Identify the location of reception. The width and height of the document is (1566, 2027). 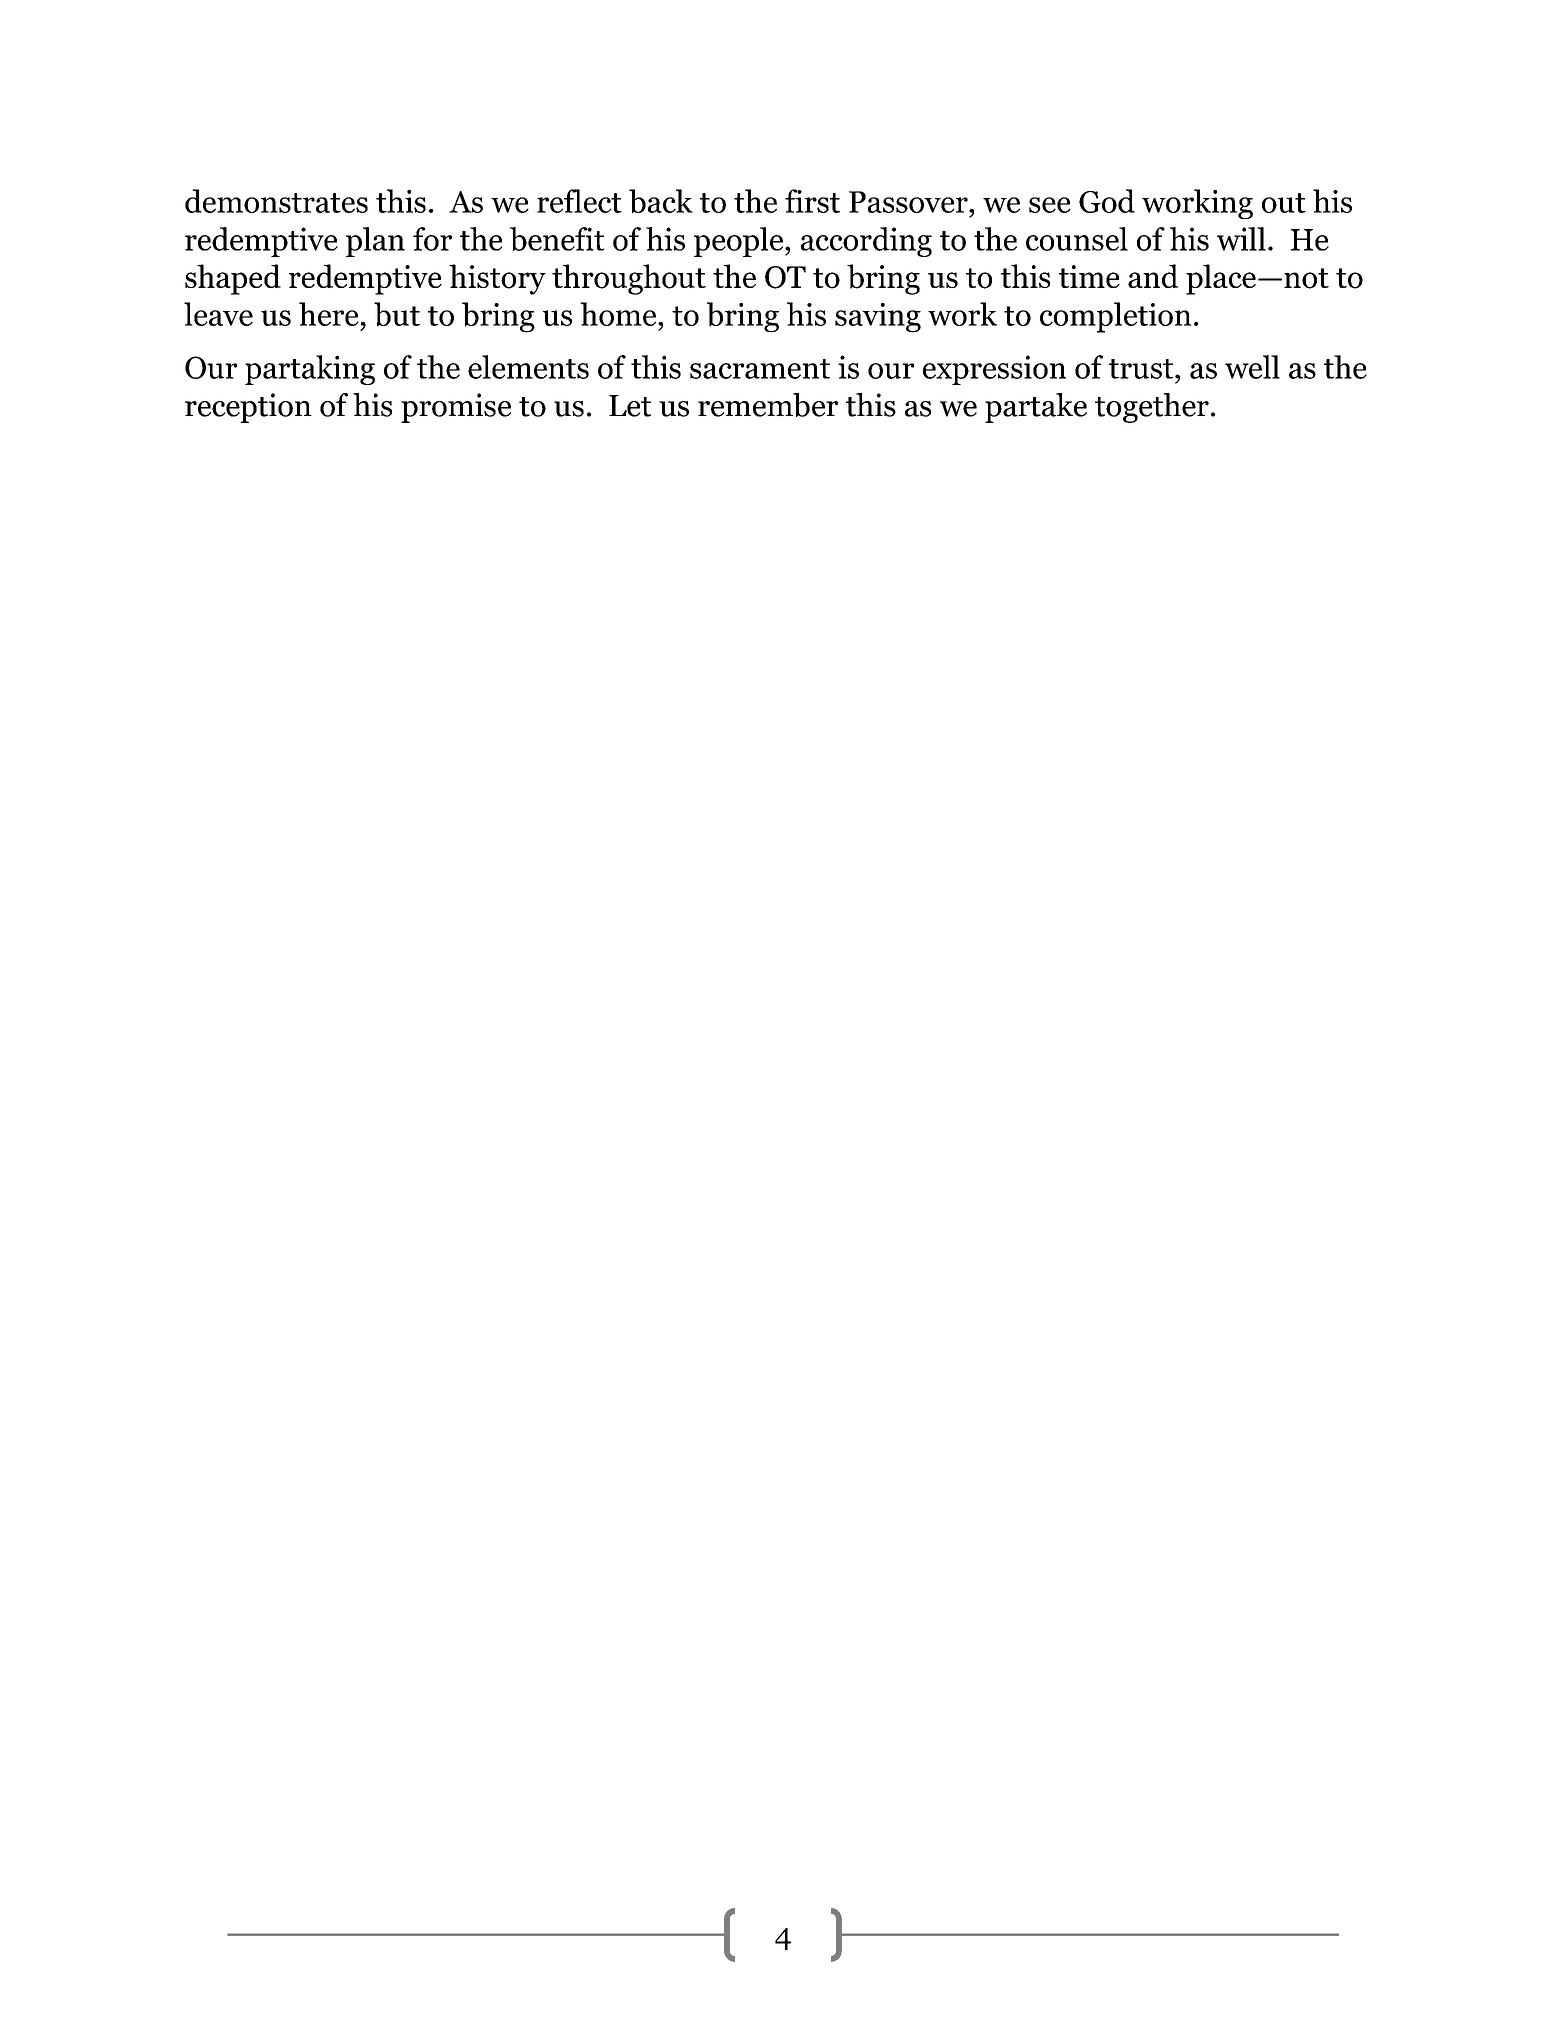
(248, 408).
